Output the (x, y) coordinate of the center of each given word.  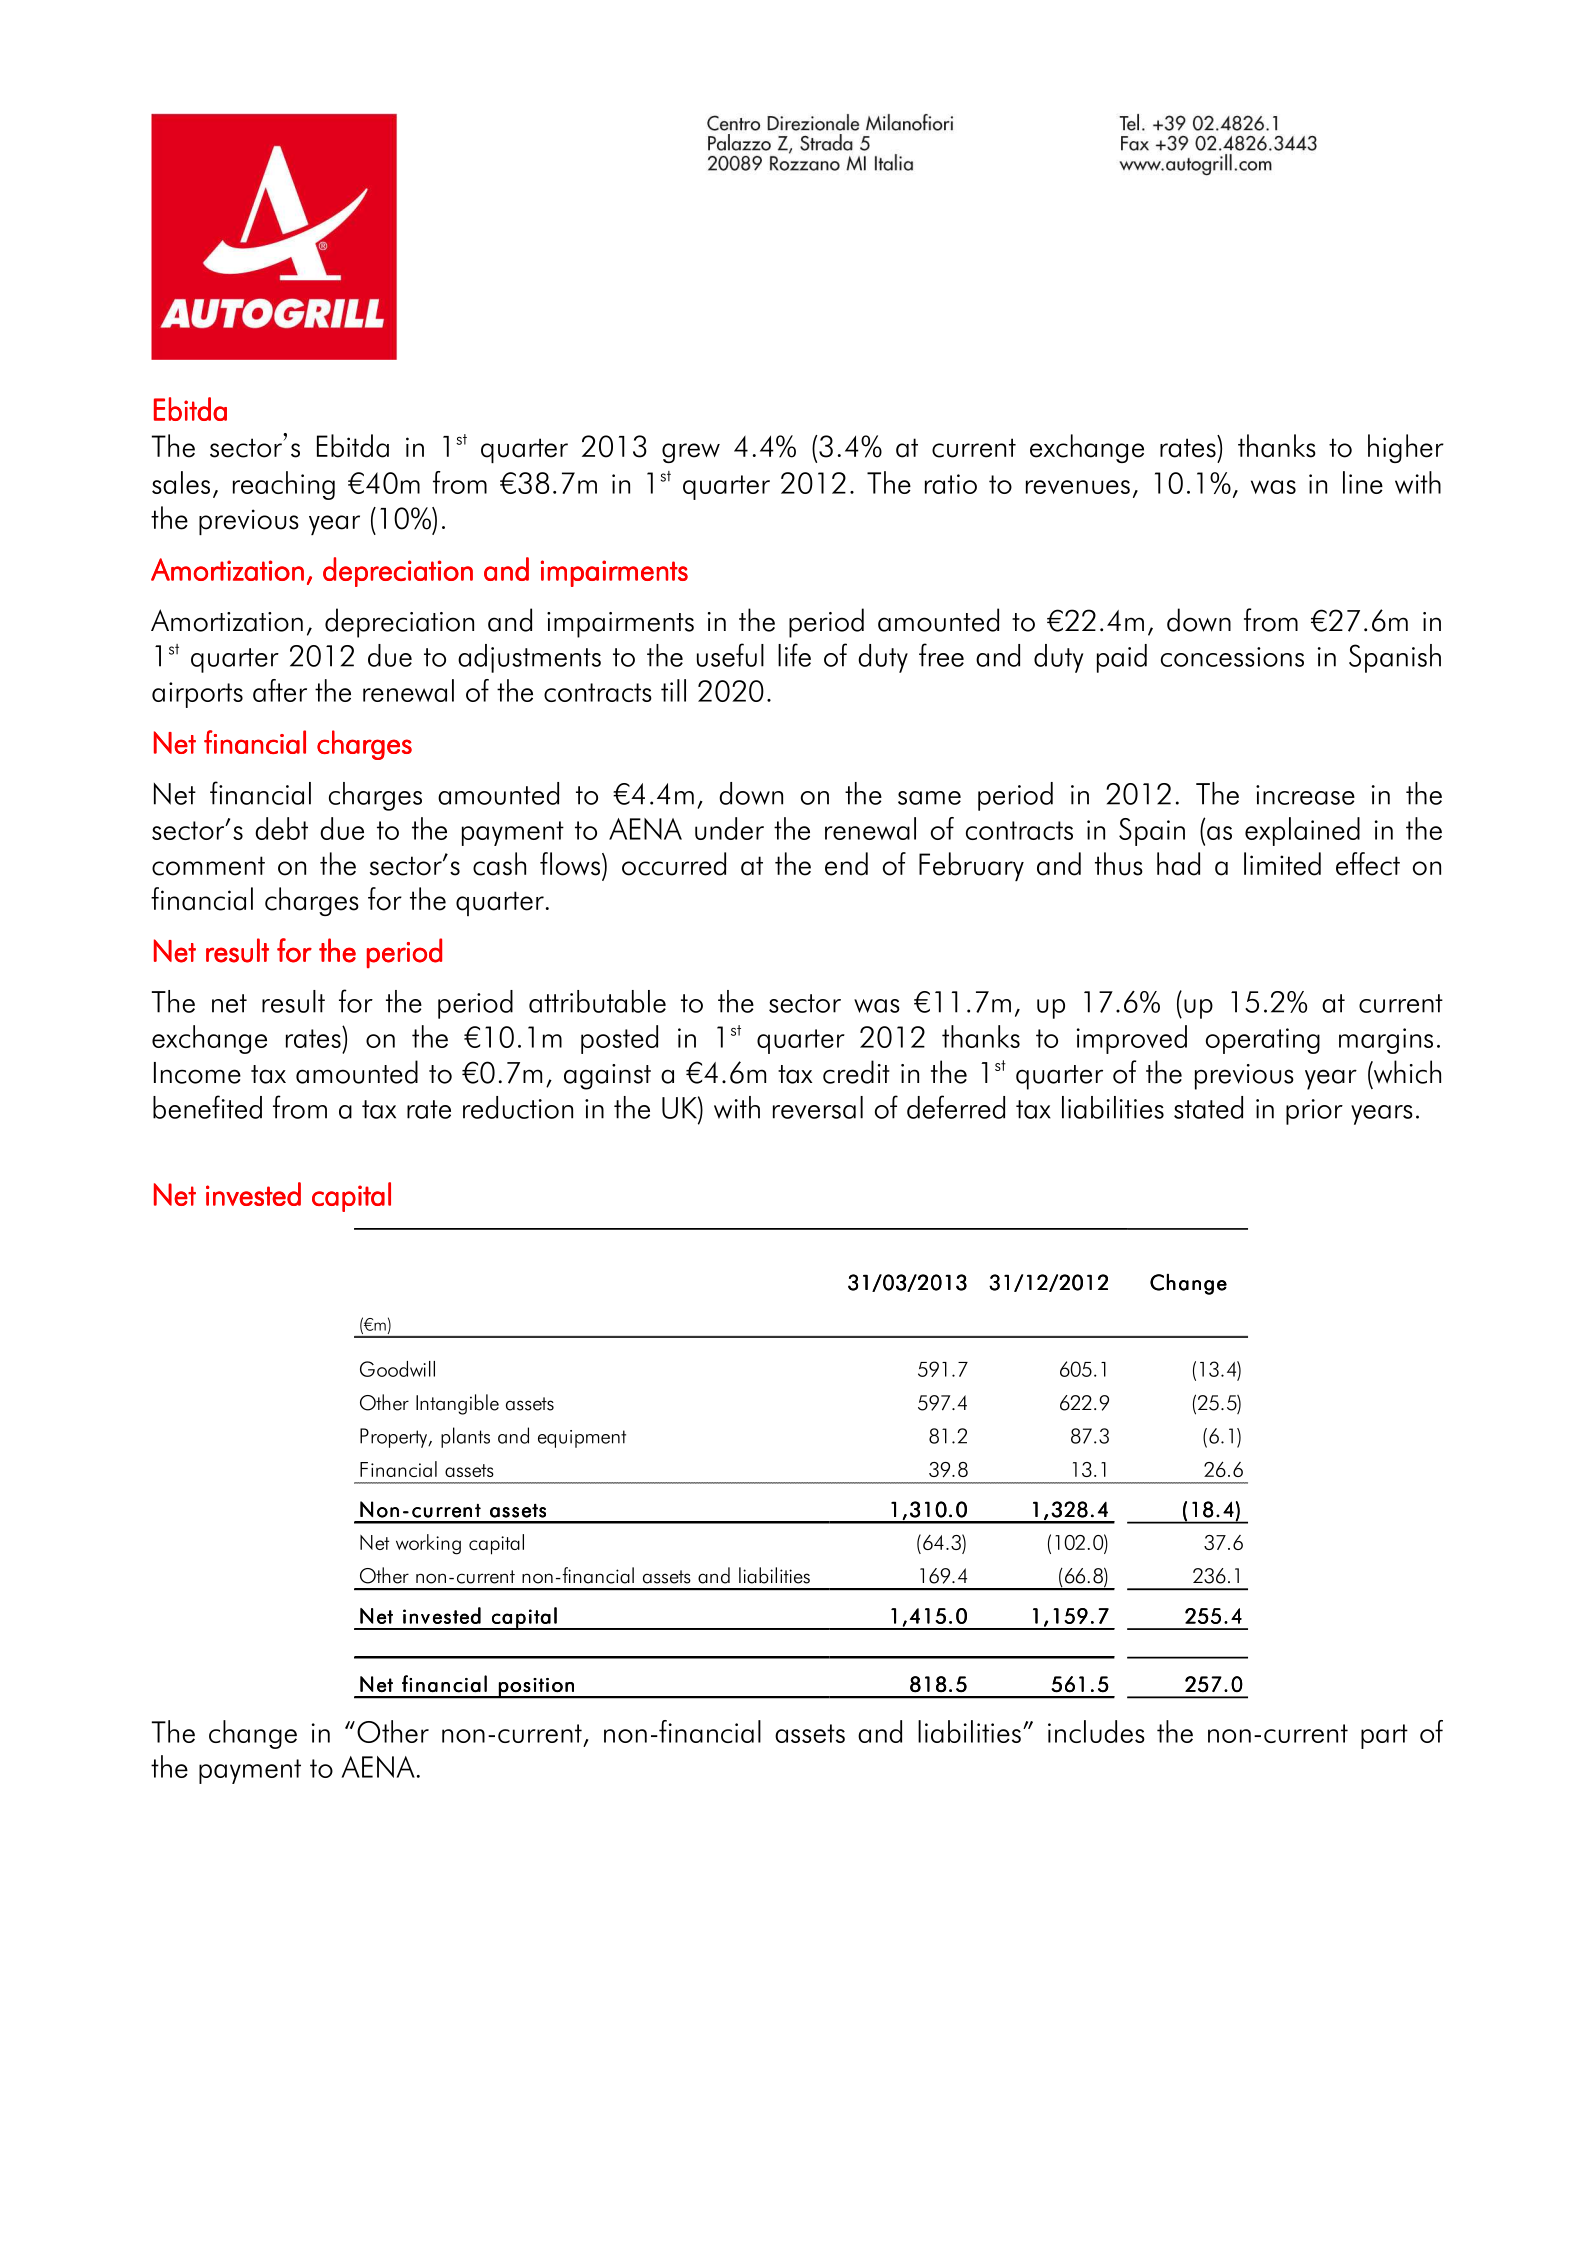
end (846, 864)
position (536, 1688)
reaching (284, 485)
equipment (582, 1439)
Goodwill (397, 1369)
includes (1096, 1731)
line (1363, 482)
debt (281, 828)
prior (1314, 1112)
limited (1282, 864)
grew (691, 453)
